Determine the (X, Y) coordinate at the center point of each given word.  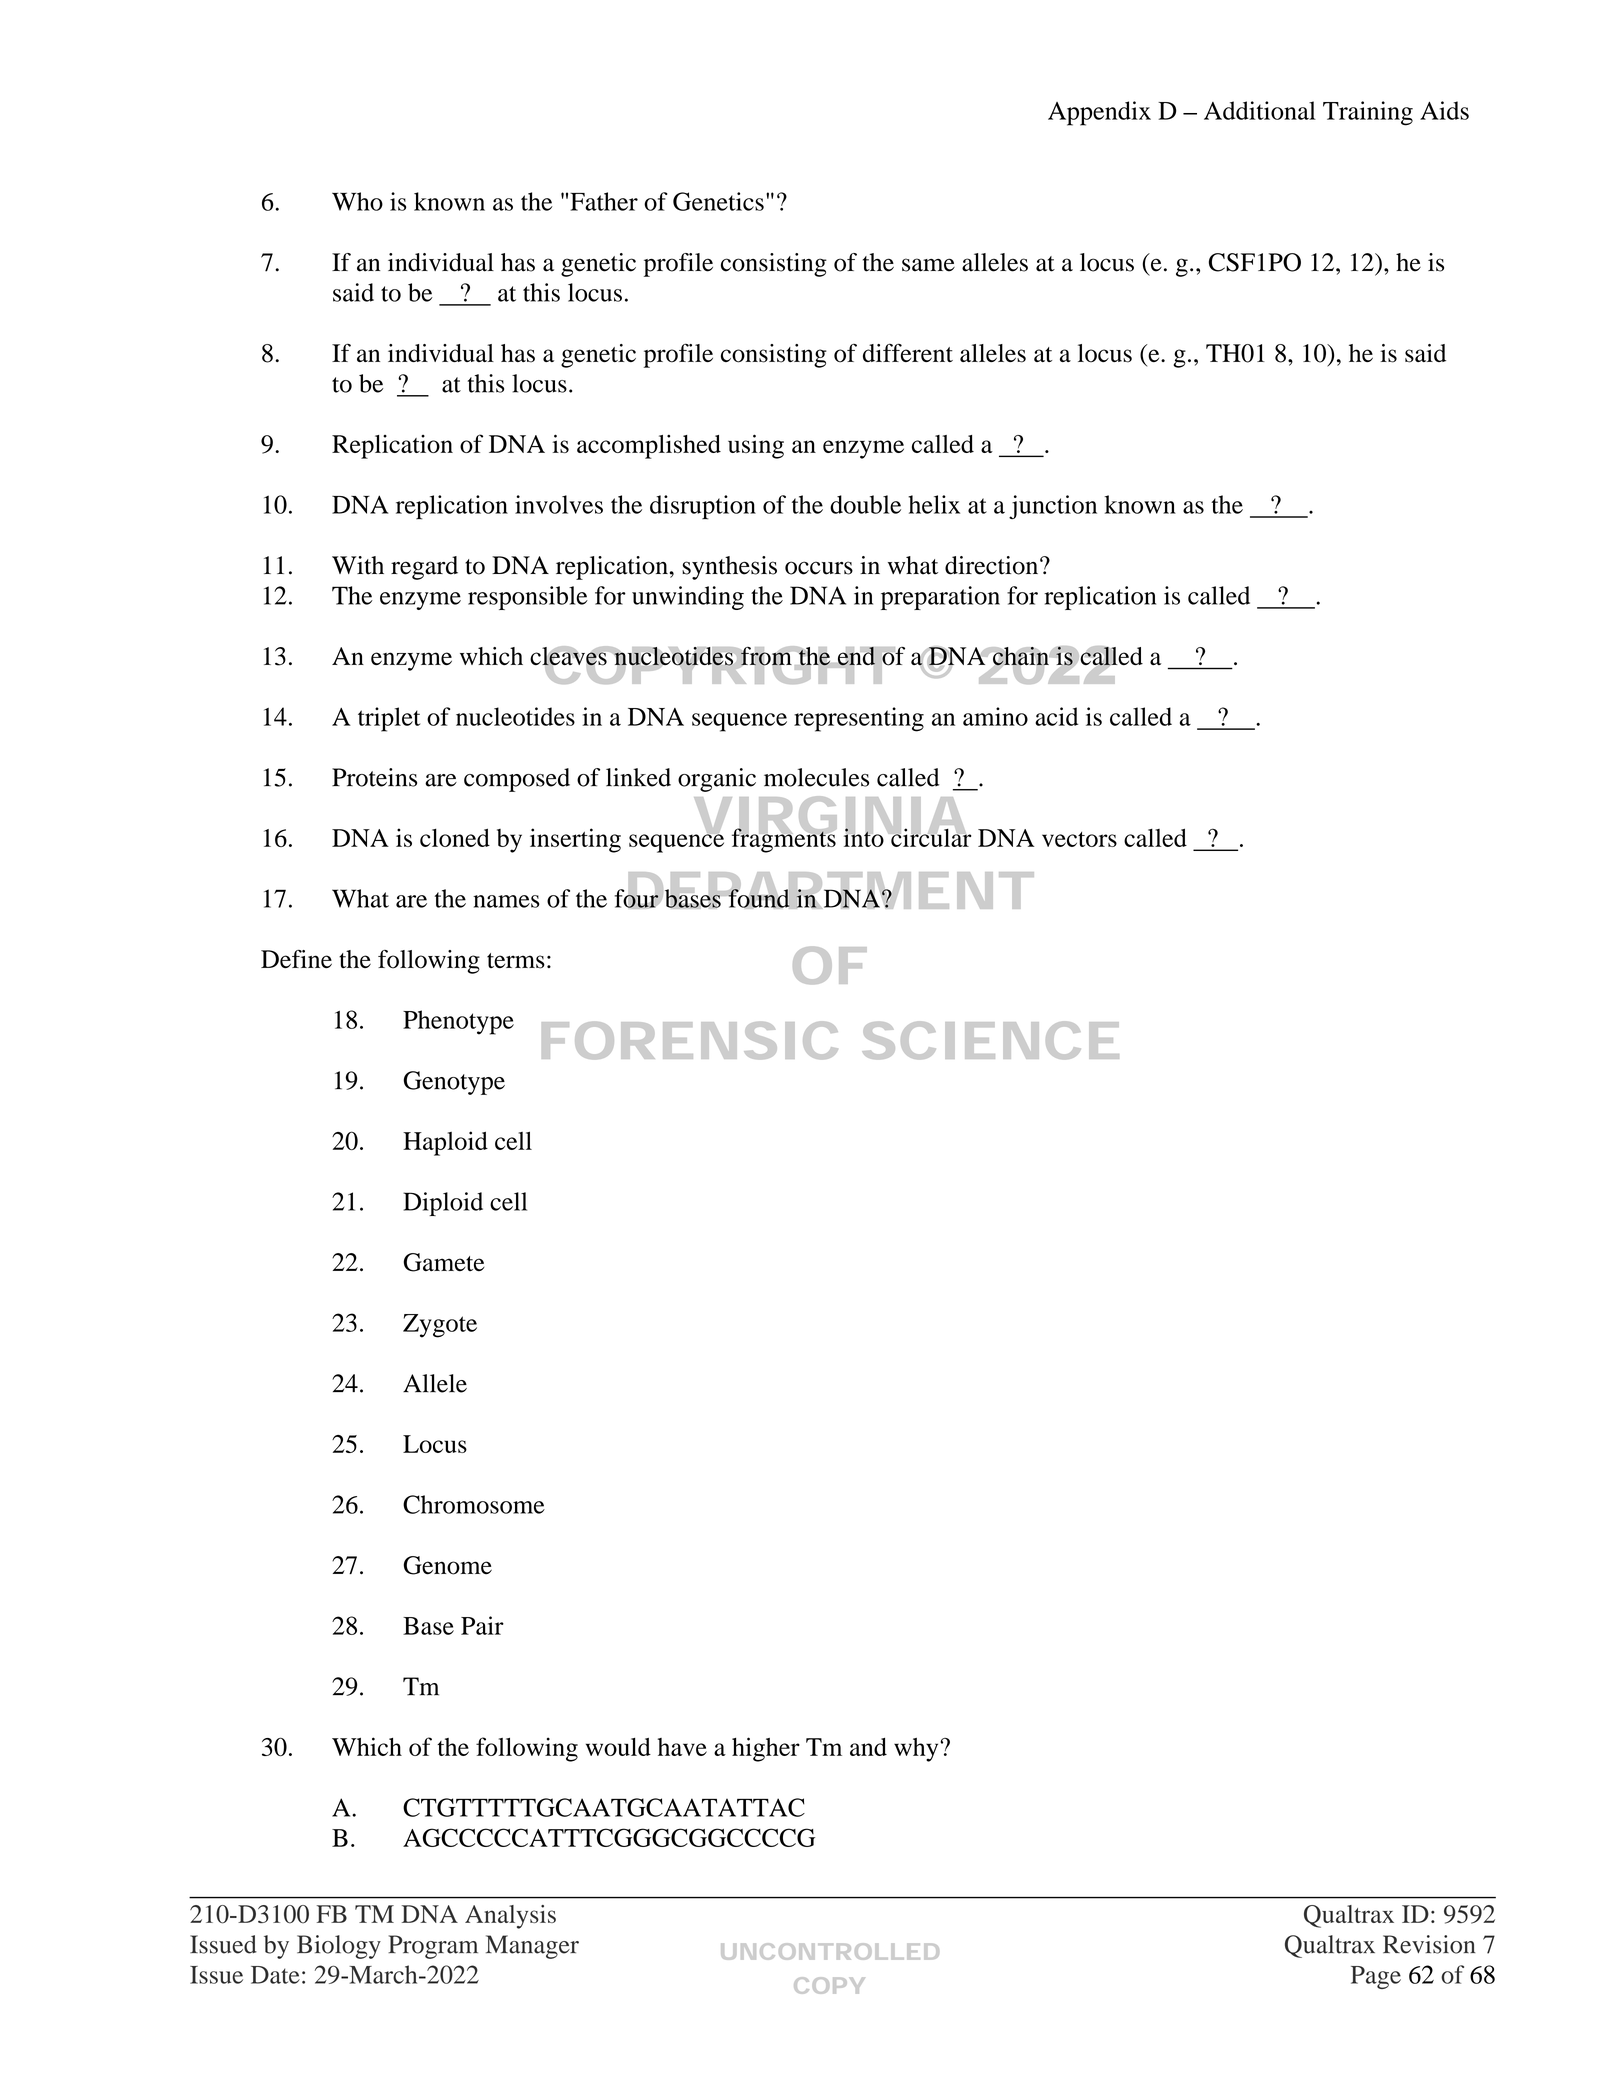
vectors (1079, 839)
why (916, 1750)
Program (433, 1947)
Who (357, 201)
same (928, 265)
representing (859, 719)
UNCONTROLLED (830, 1951)
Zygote (440, 1326)
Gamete (444, 1262)
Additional (1260, 110)
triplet (389, 719)
